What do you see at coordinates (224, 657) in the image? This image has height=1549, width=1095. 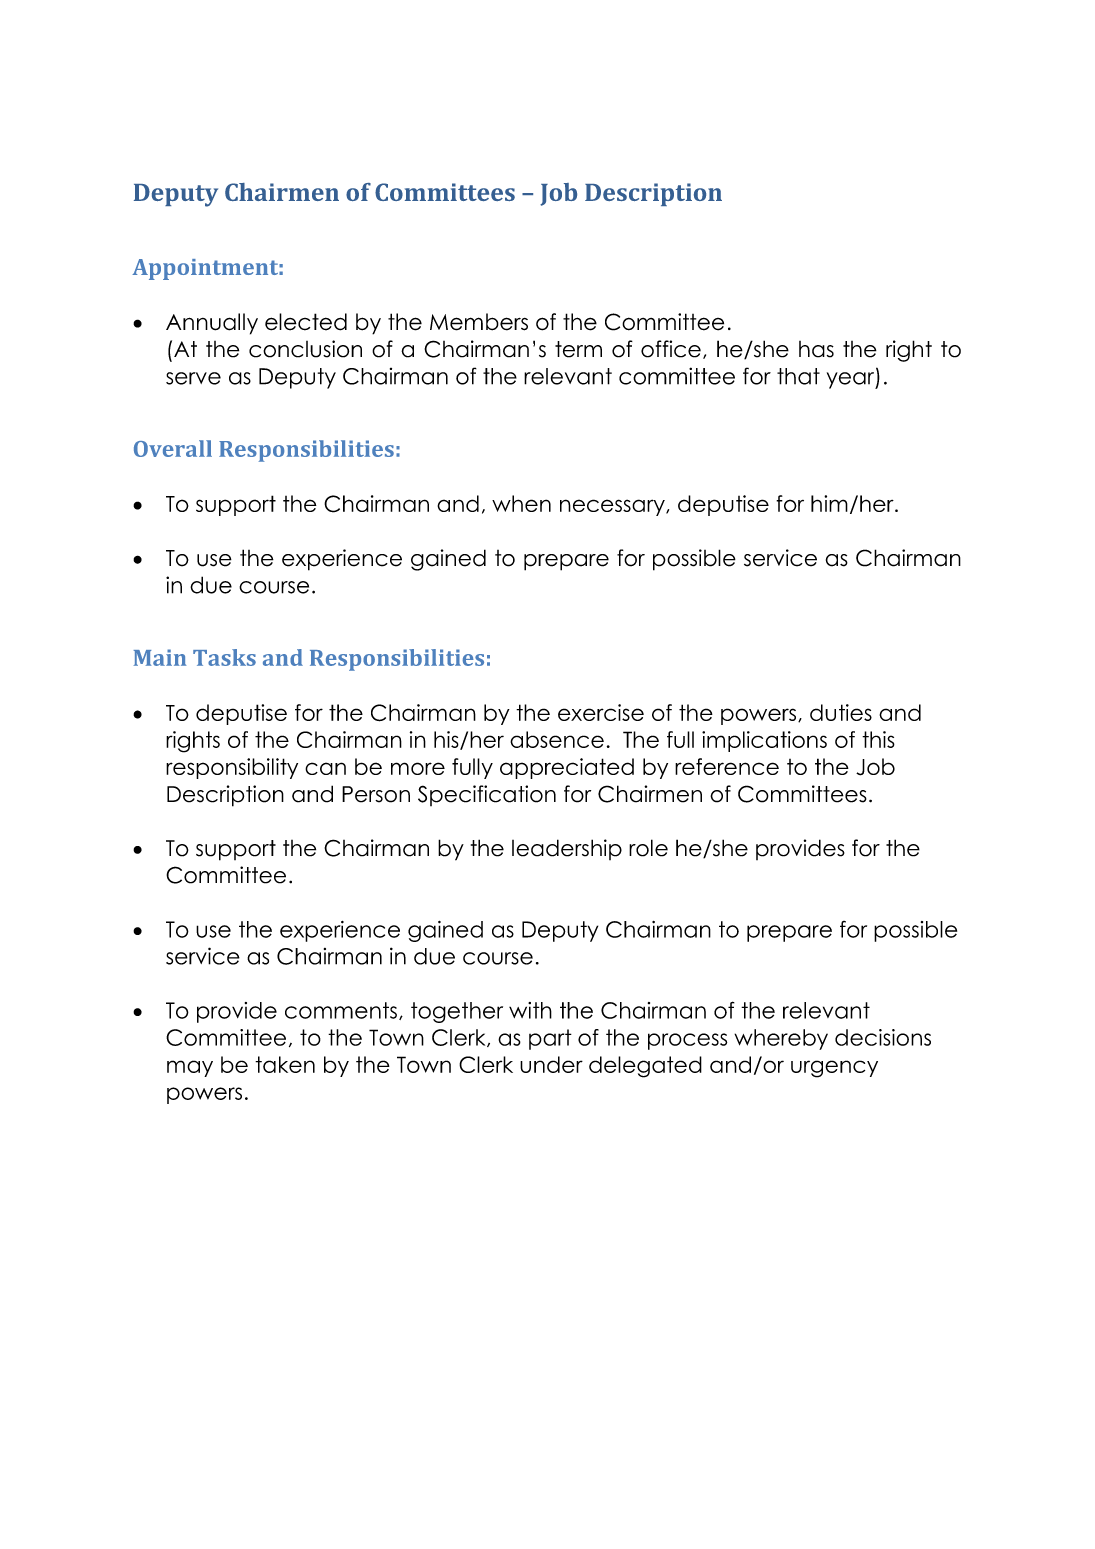 I see `Tasks` at bounding box center [224, 657].
